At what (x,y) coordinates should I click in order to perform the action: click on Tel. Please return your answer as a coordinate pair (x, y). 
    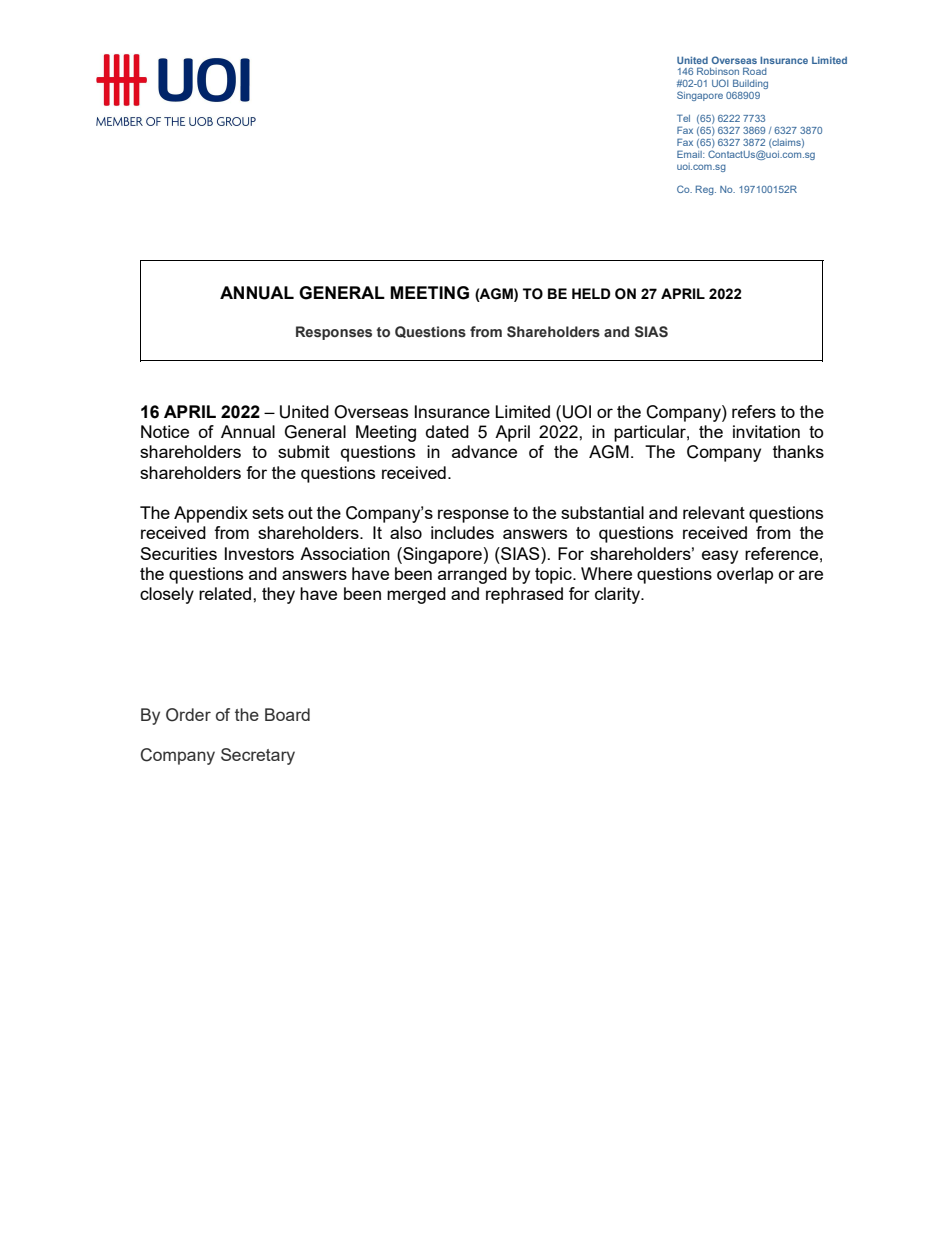
    Looking at the image, I should click on (683, 118).
